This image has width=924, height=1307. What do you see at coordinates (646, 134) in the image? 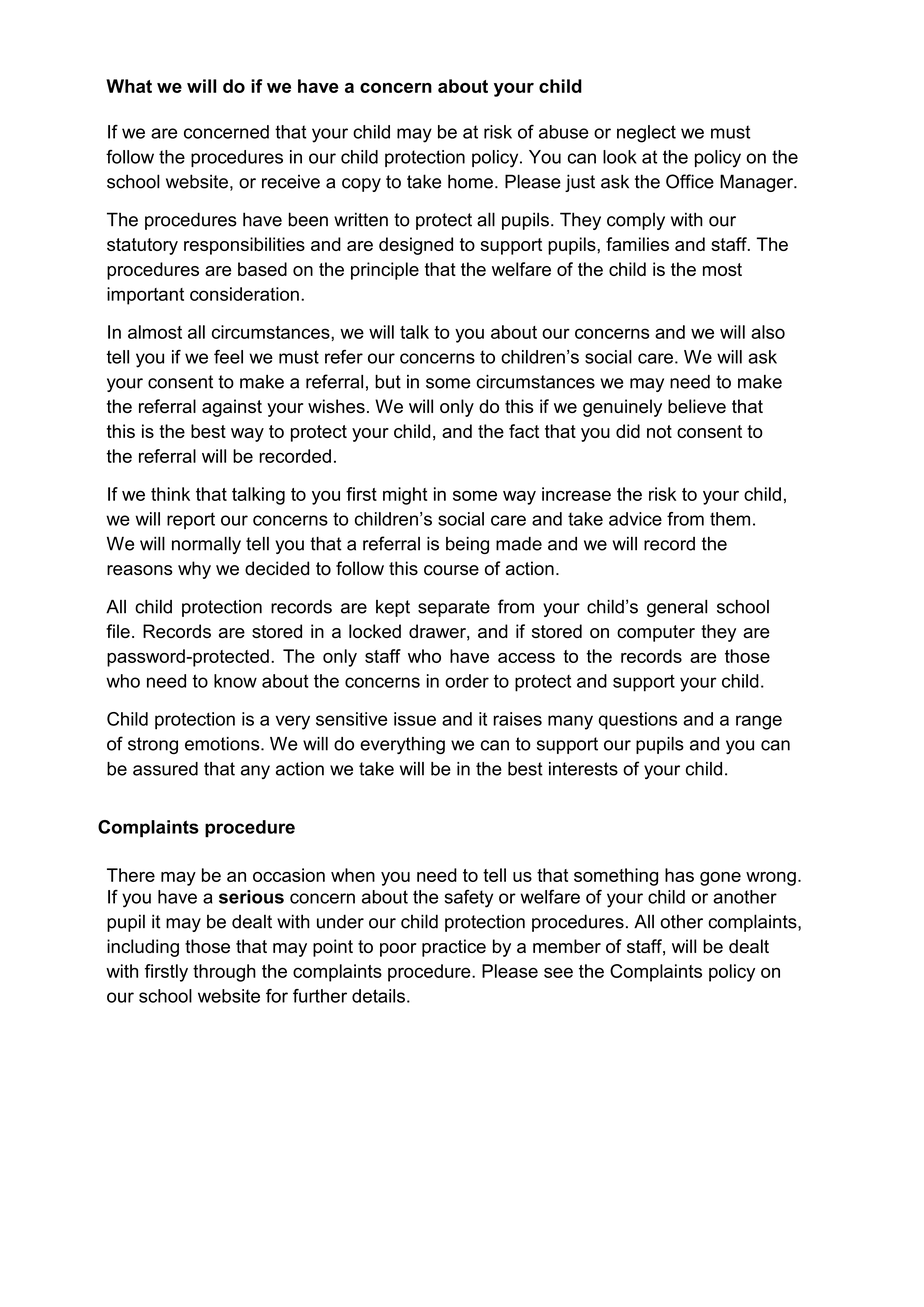
I see `neglect` at bounding box center [646, 134].
